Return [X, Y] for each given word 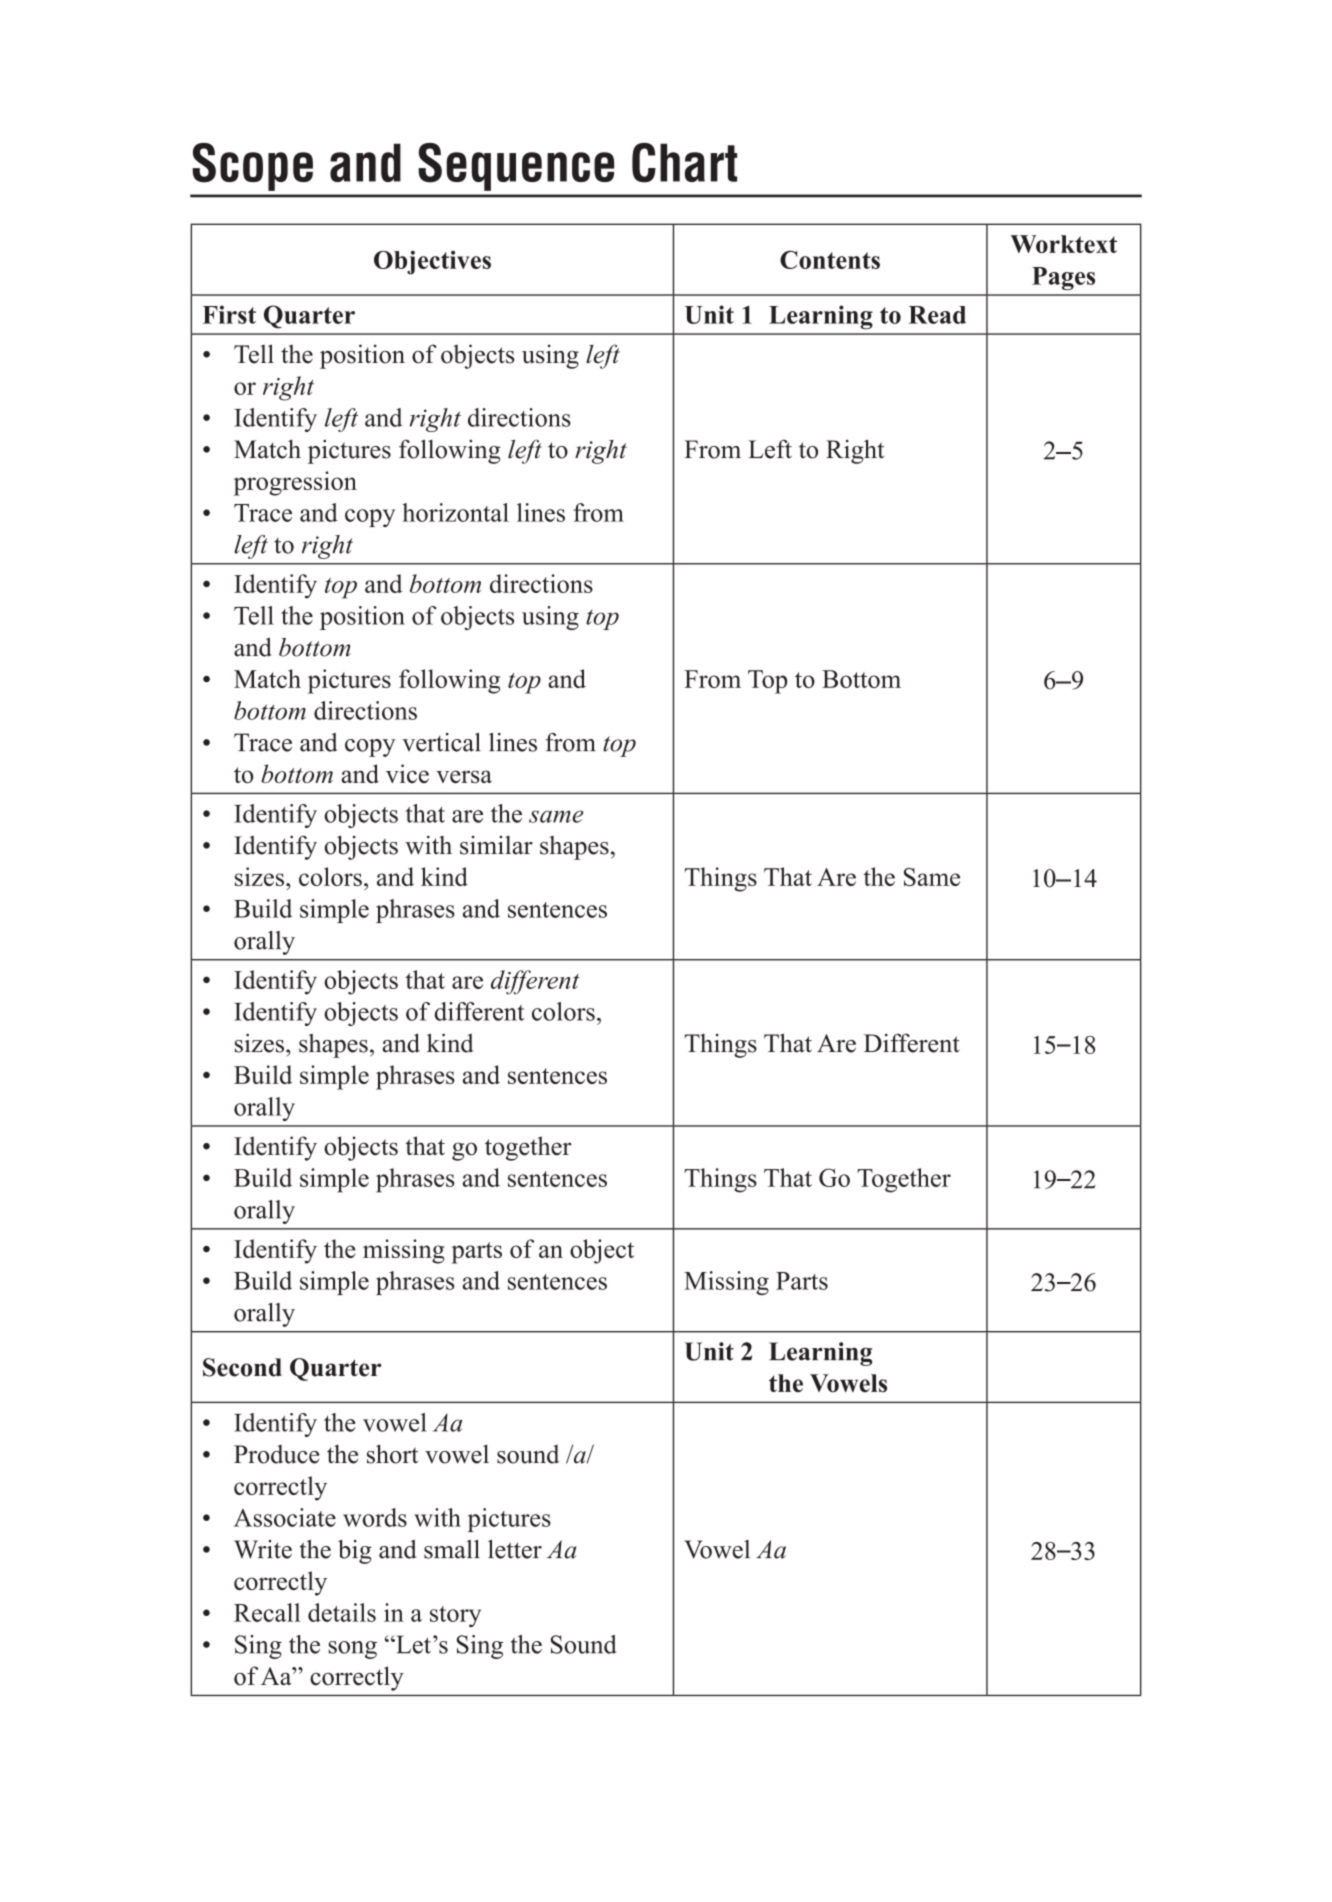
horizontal [455, 512]
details [342, 1612]
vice [407, 773]
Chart [684, 163]
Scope [252, 167]
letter [515, 1549]
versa [464, 776]
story [455, 1616]
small [452, 1549]
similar [496, 845]
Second [242, 1367]
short [392, 1454]
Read [937, 315]
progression [295, 483]
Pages [1063, 278]
